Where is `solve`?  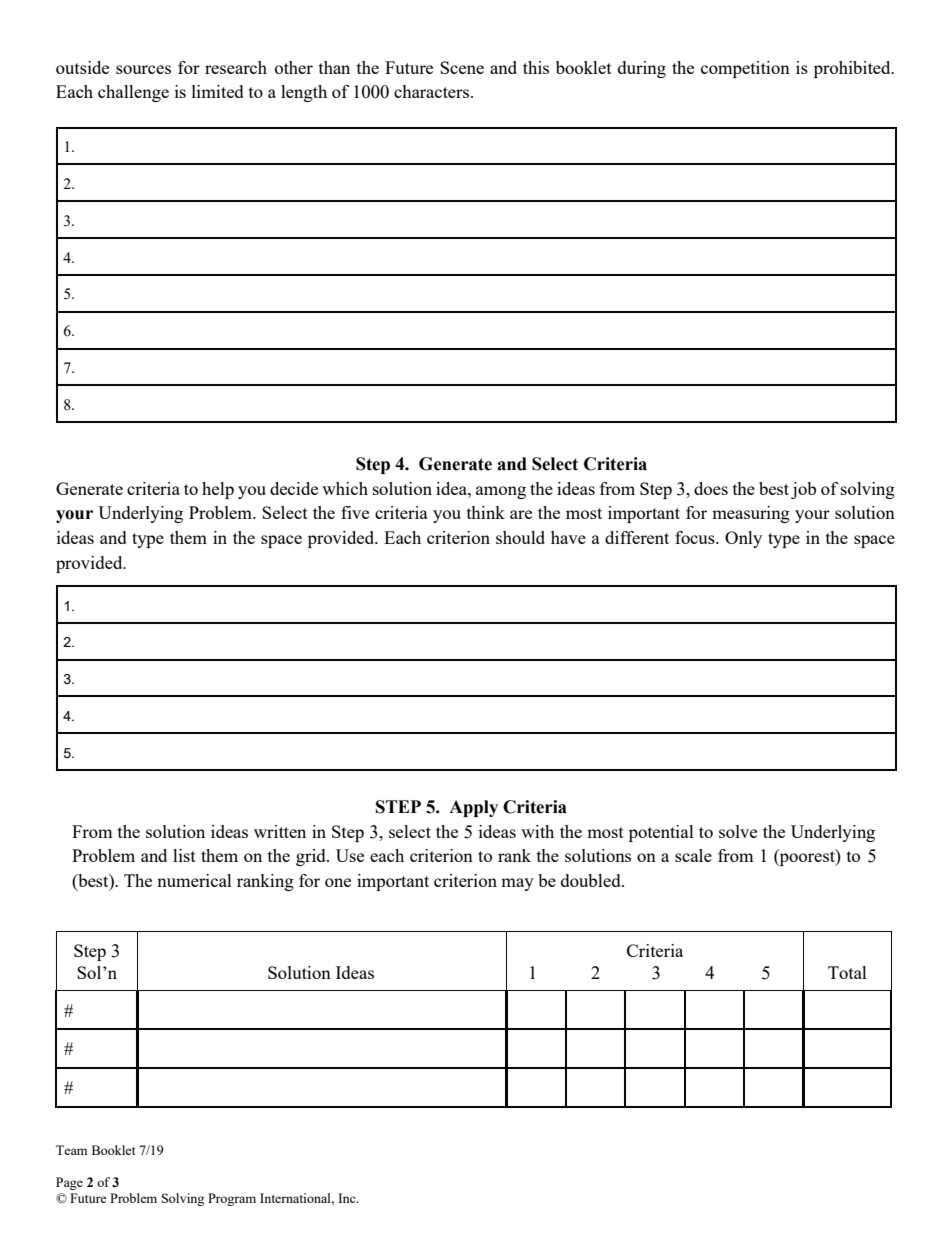 solve is located at coordinates (738, 831).
